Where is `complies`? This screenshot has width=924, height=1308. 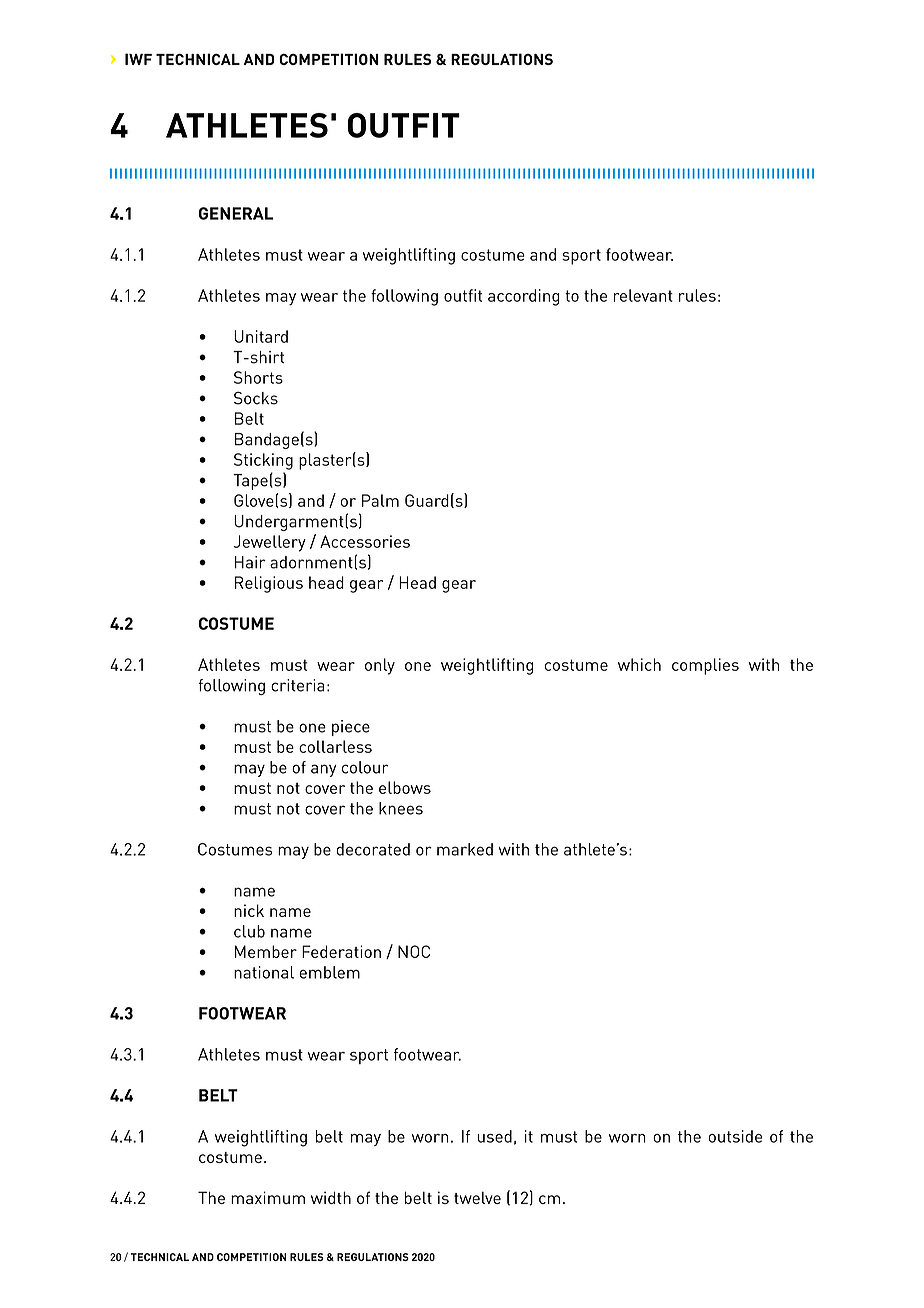 complies is located at coordinates (705, 666).
